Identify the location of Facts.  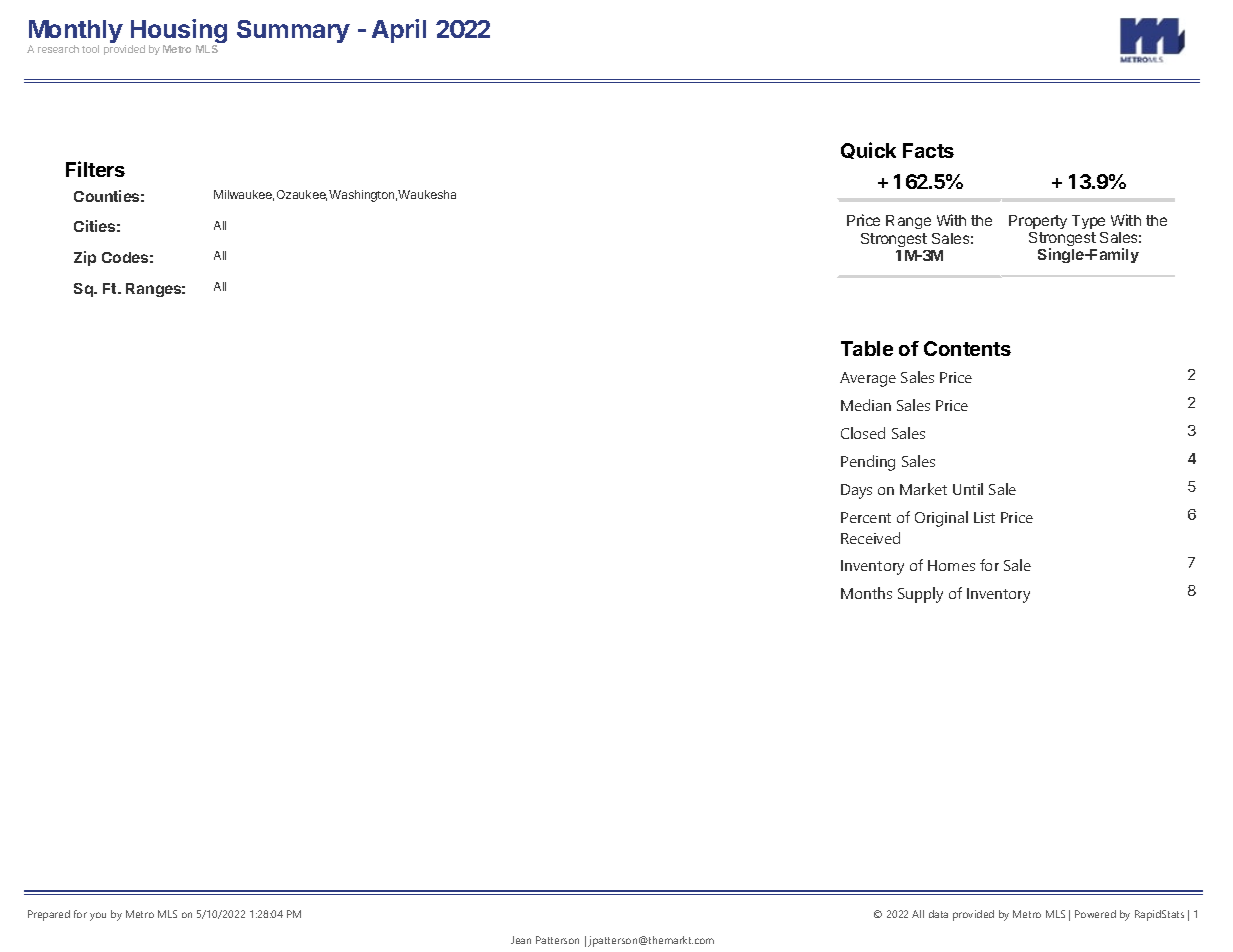
(928, 150).
